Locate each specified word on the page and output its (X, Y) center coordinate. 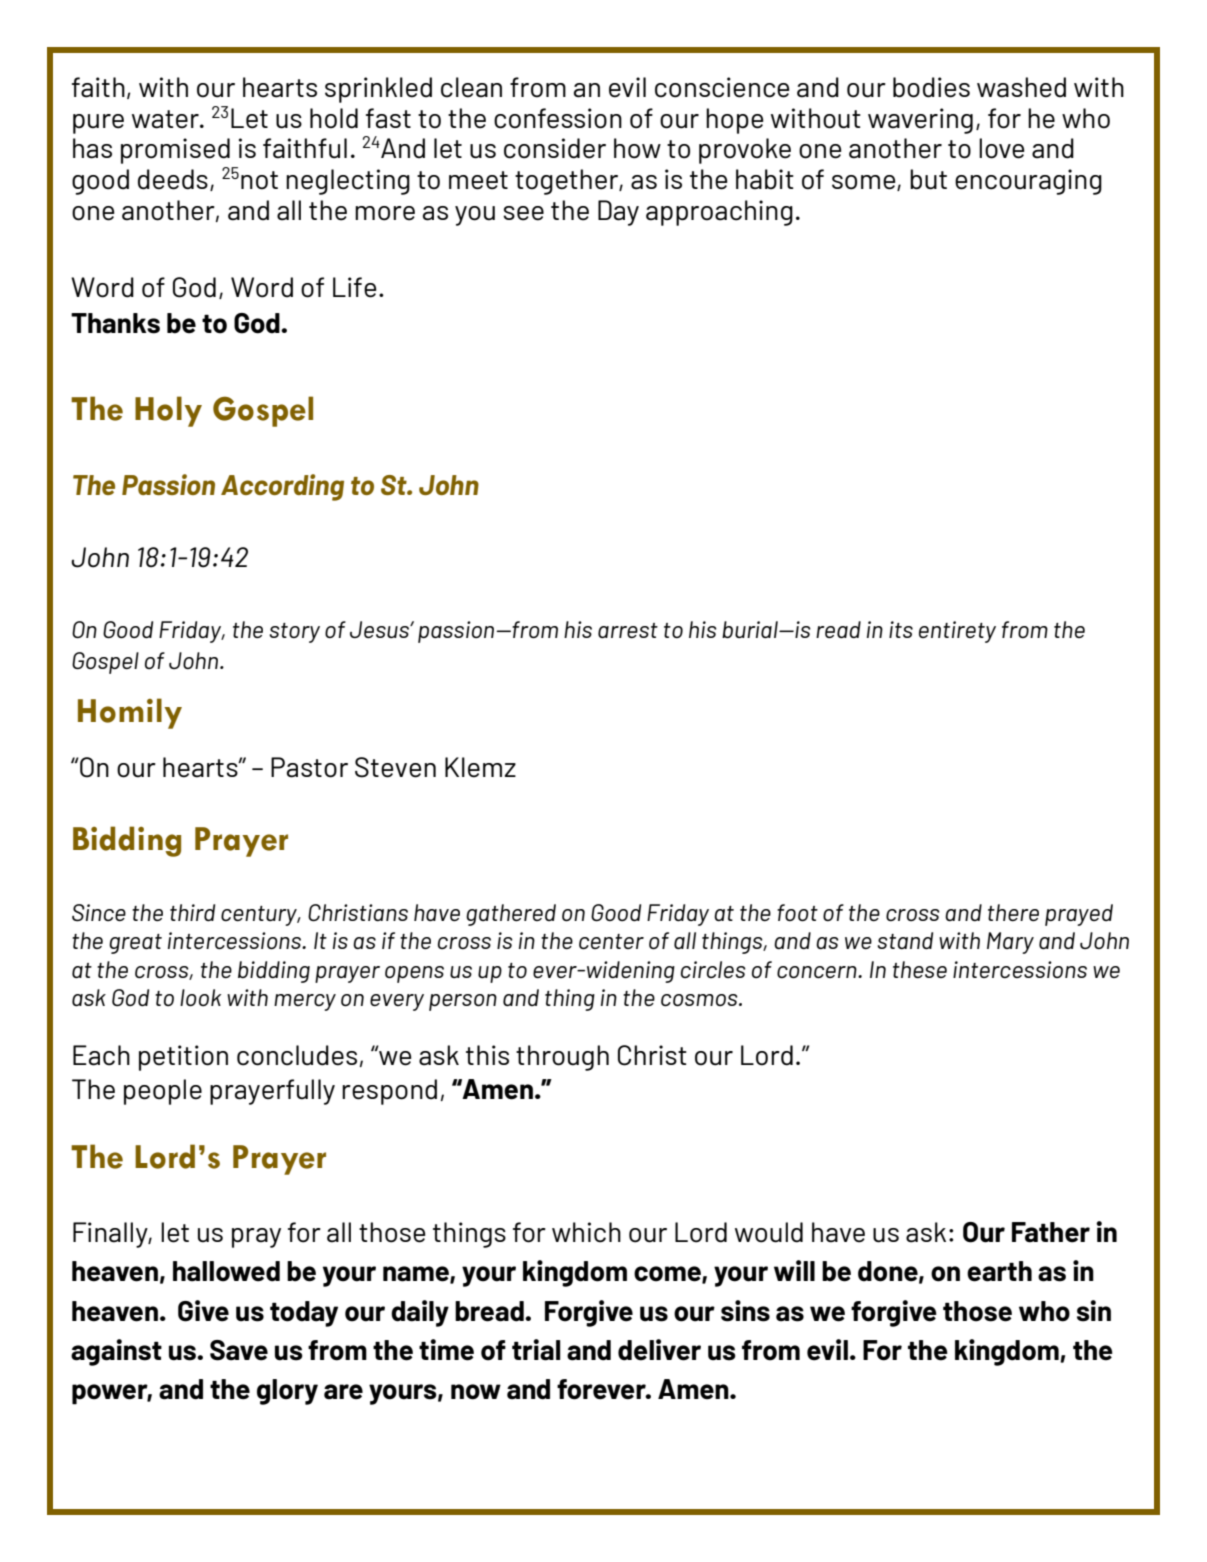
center (611, 941)
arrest (628, 630)
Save (239, 1350)
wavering (920, 121)
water (166, 119)
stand (905, 940)
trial (536, 1350)
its (901, 629)
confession (558, 118)
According (282, 487)
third (192, 912)
